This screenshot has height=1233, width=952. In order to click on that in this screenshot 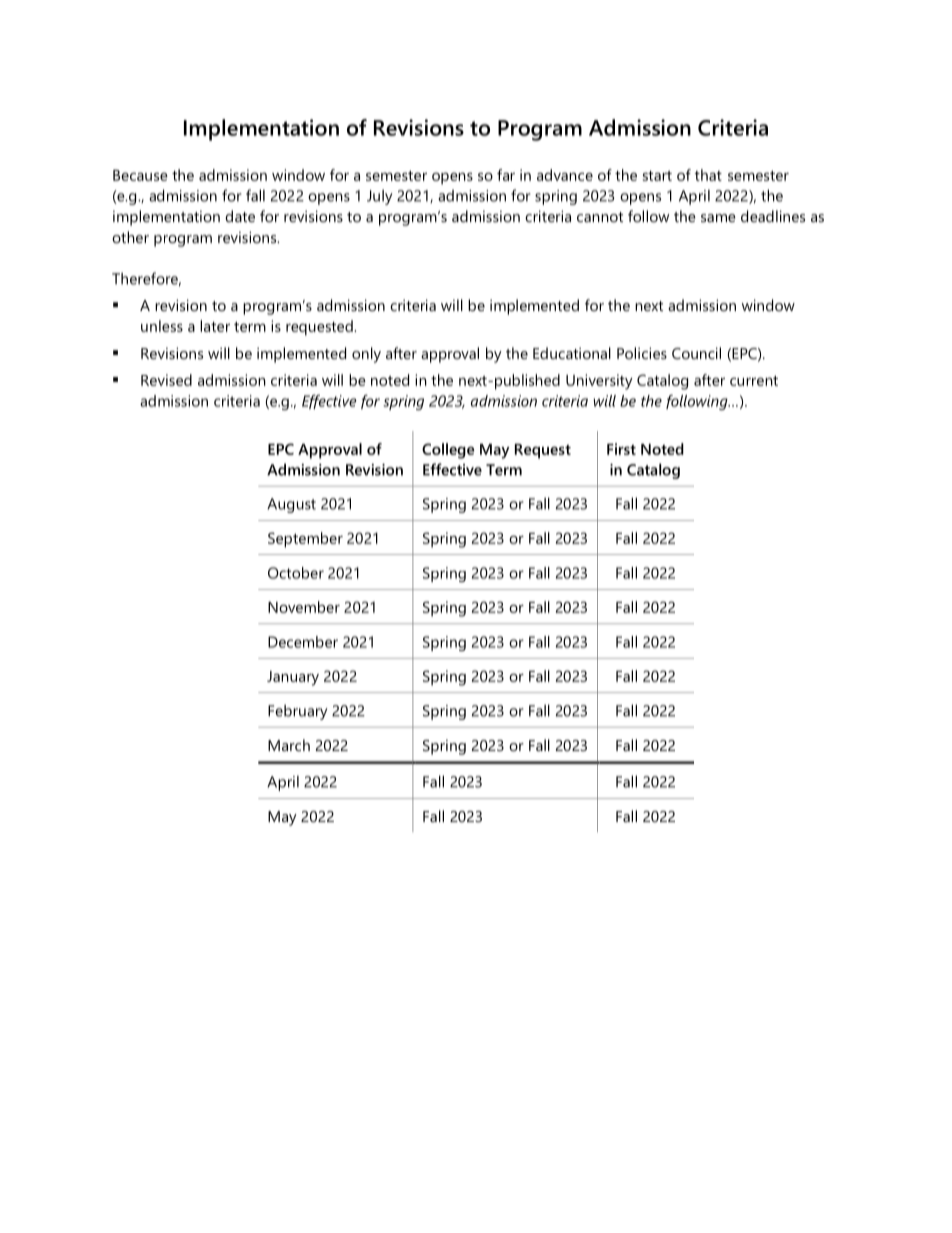, I will do `click(708, 175)`.
